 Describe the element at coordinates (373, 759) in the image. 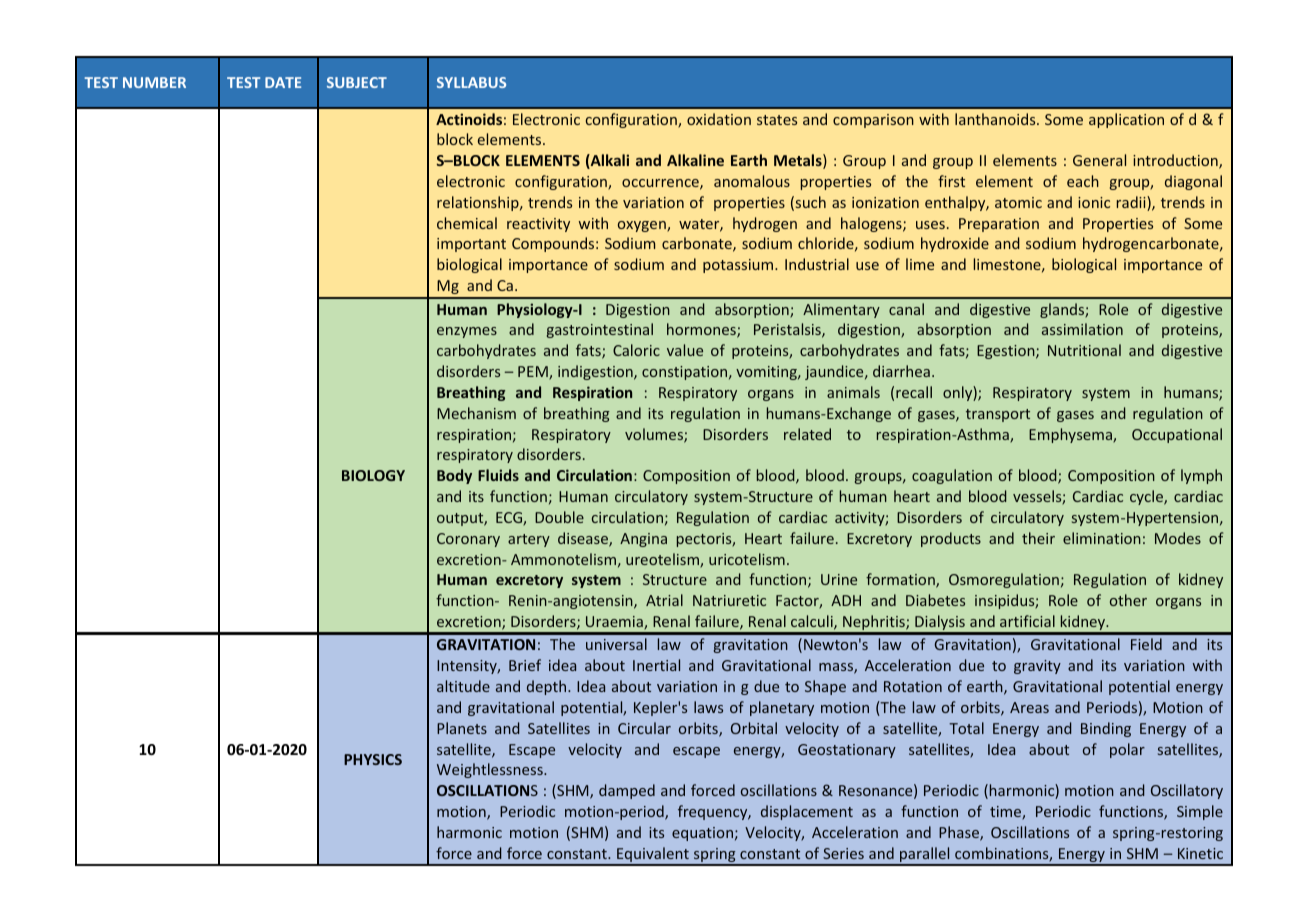

I see `PHYSICS` at that location.
